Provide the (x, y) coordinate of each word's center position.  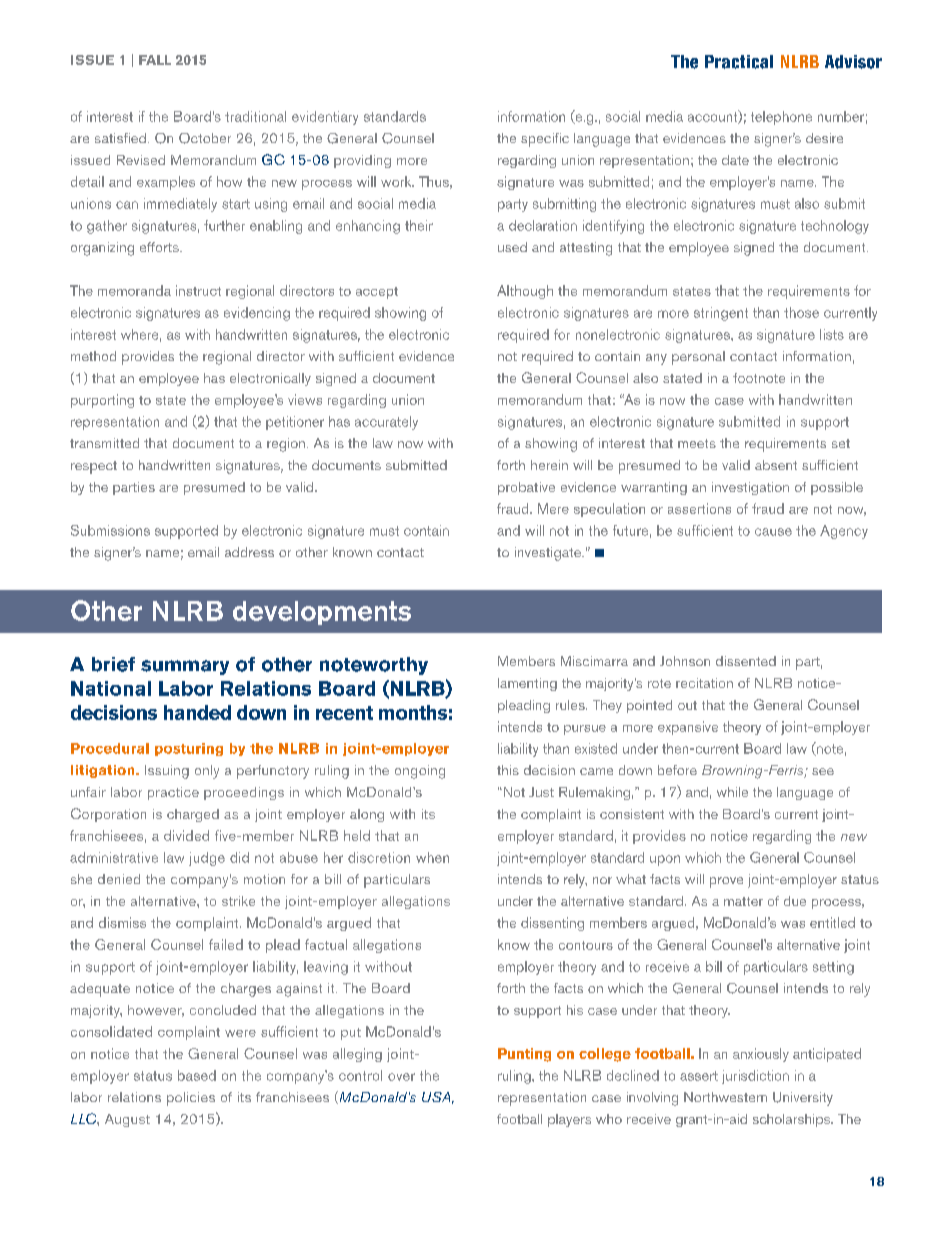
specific (545, 140)
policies (191, 1099)
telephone (781, 118)
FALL (155, 60)
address (249, 552)
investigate (549, 554)
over (401, 1077)
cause (773, 532)
